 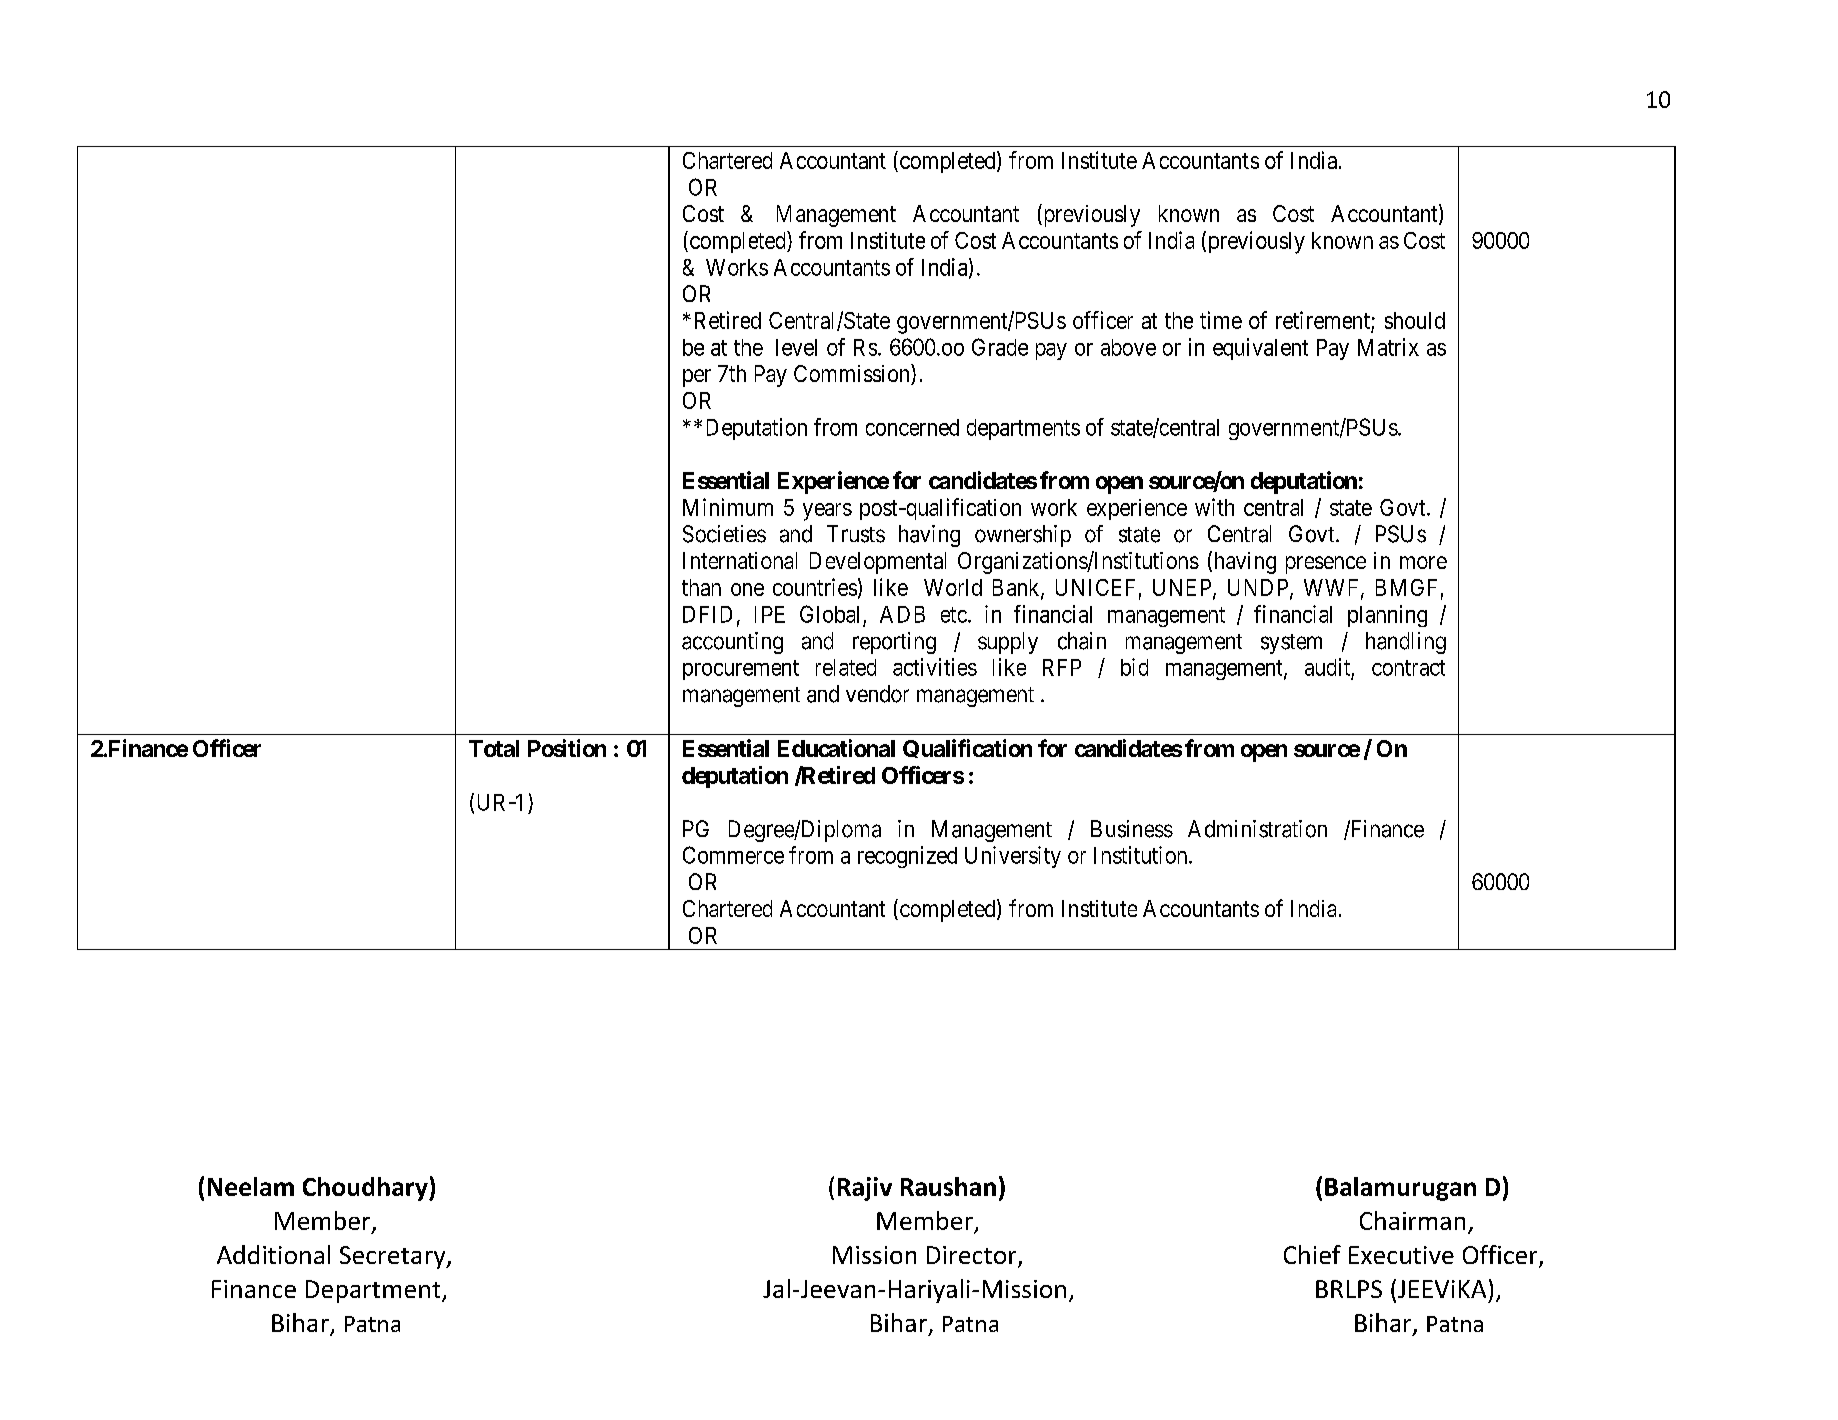 What do you see at coordinates (1000, 347) in the page?
I see `Grade` at bounding box center [1000, 347].
